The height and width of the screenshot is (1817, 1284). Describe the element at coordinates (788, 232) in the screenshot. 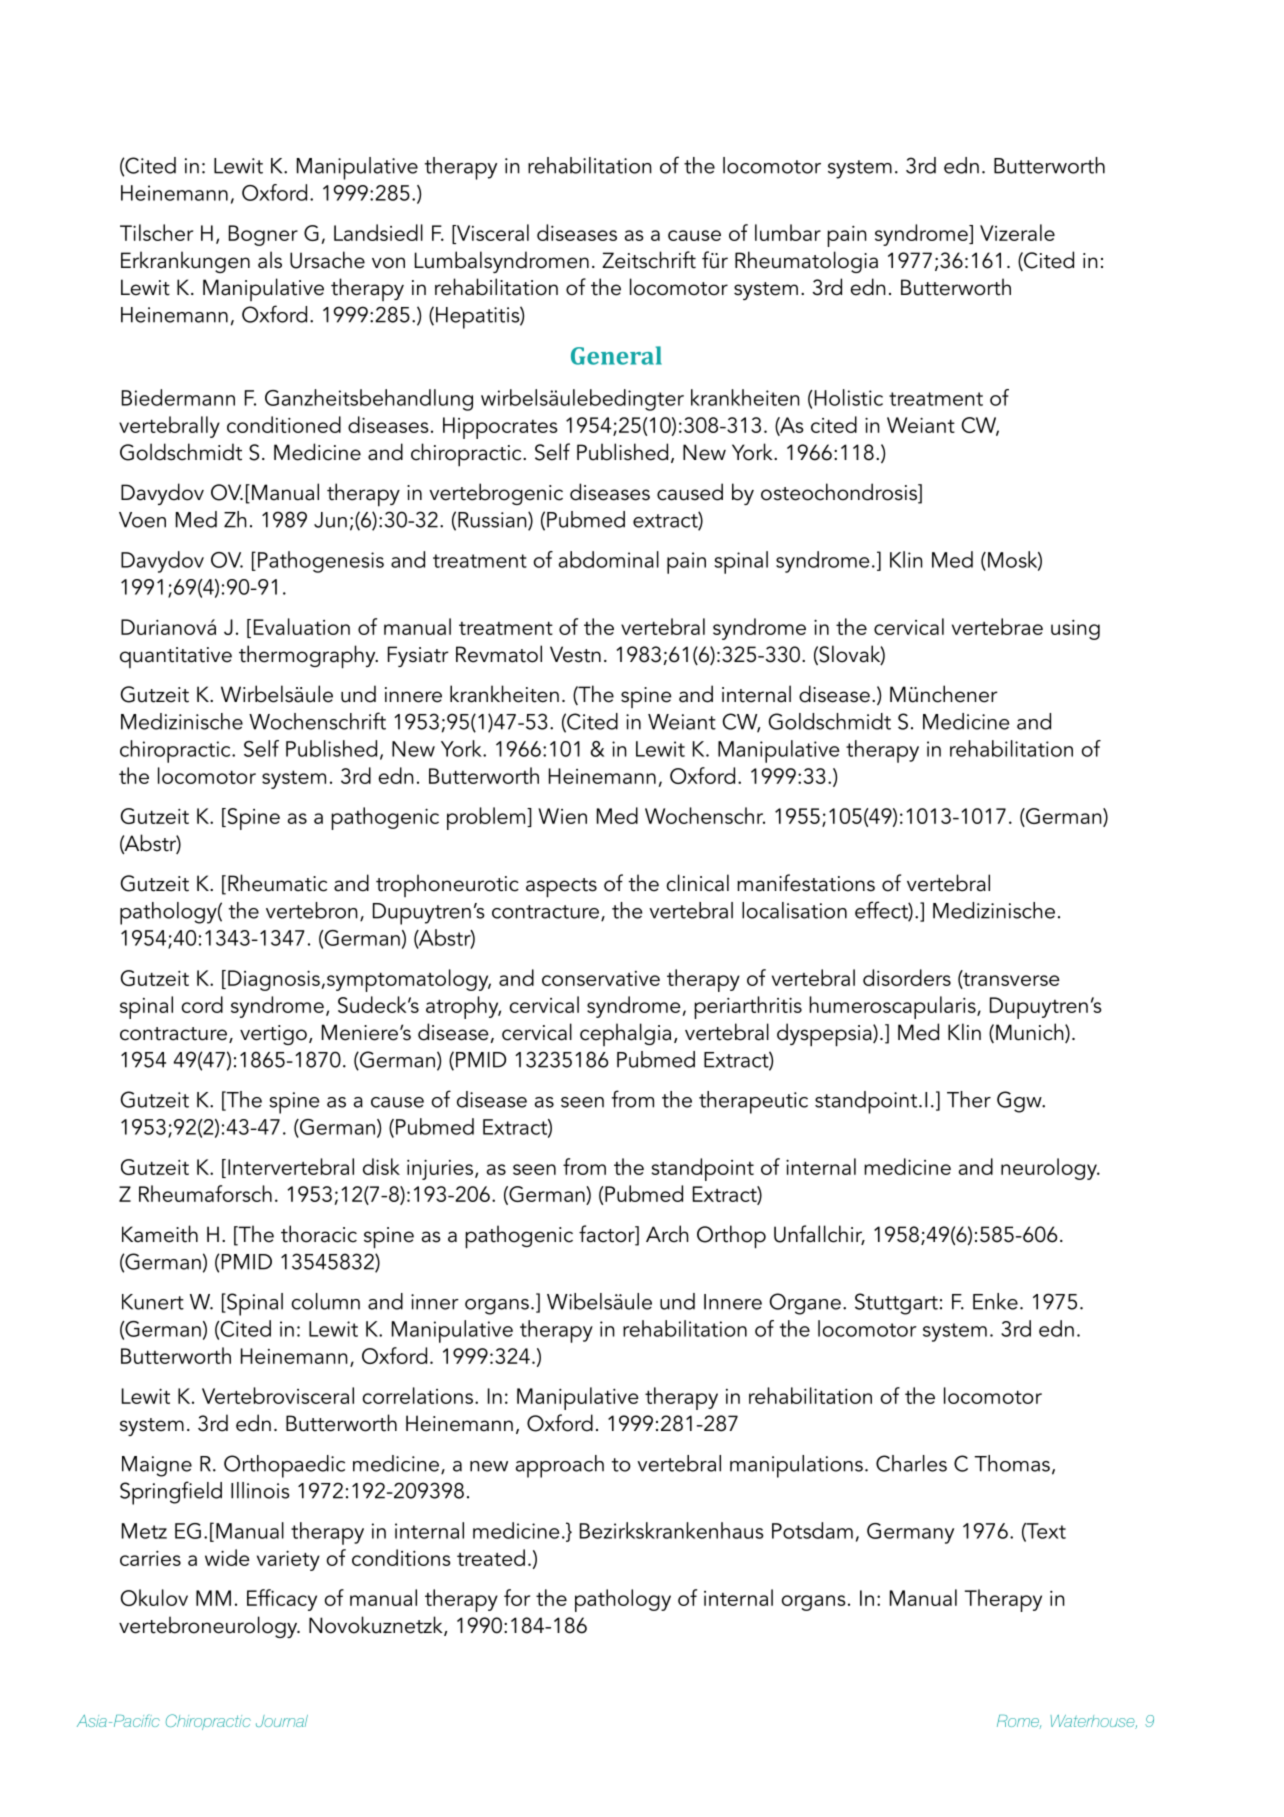

I see `lumbar` at that location.
